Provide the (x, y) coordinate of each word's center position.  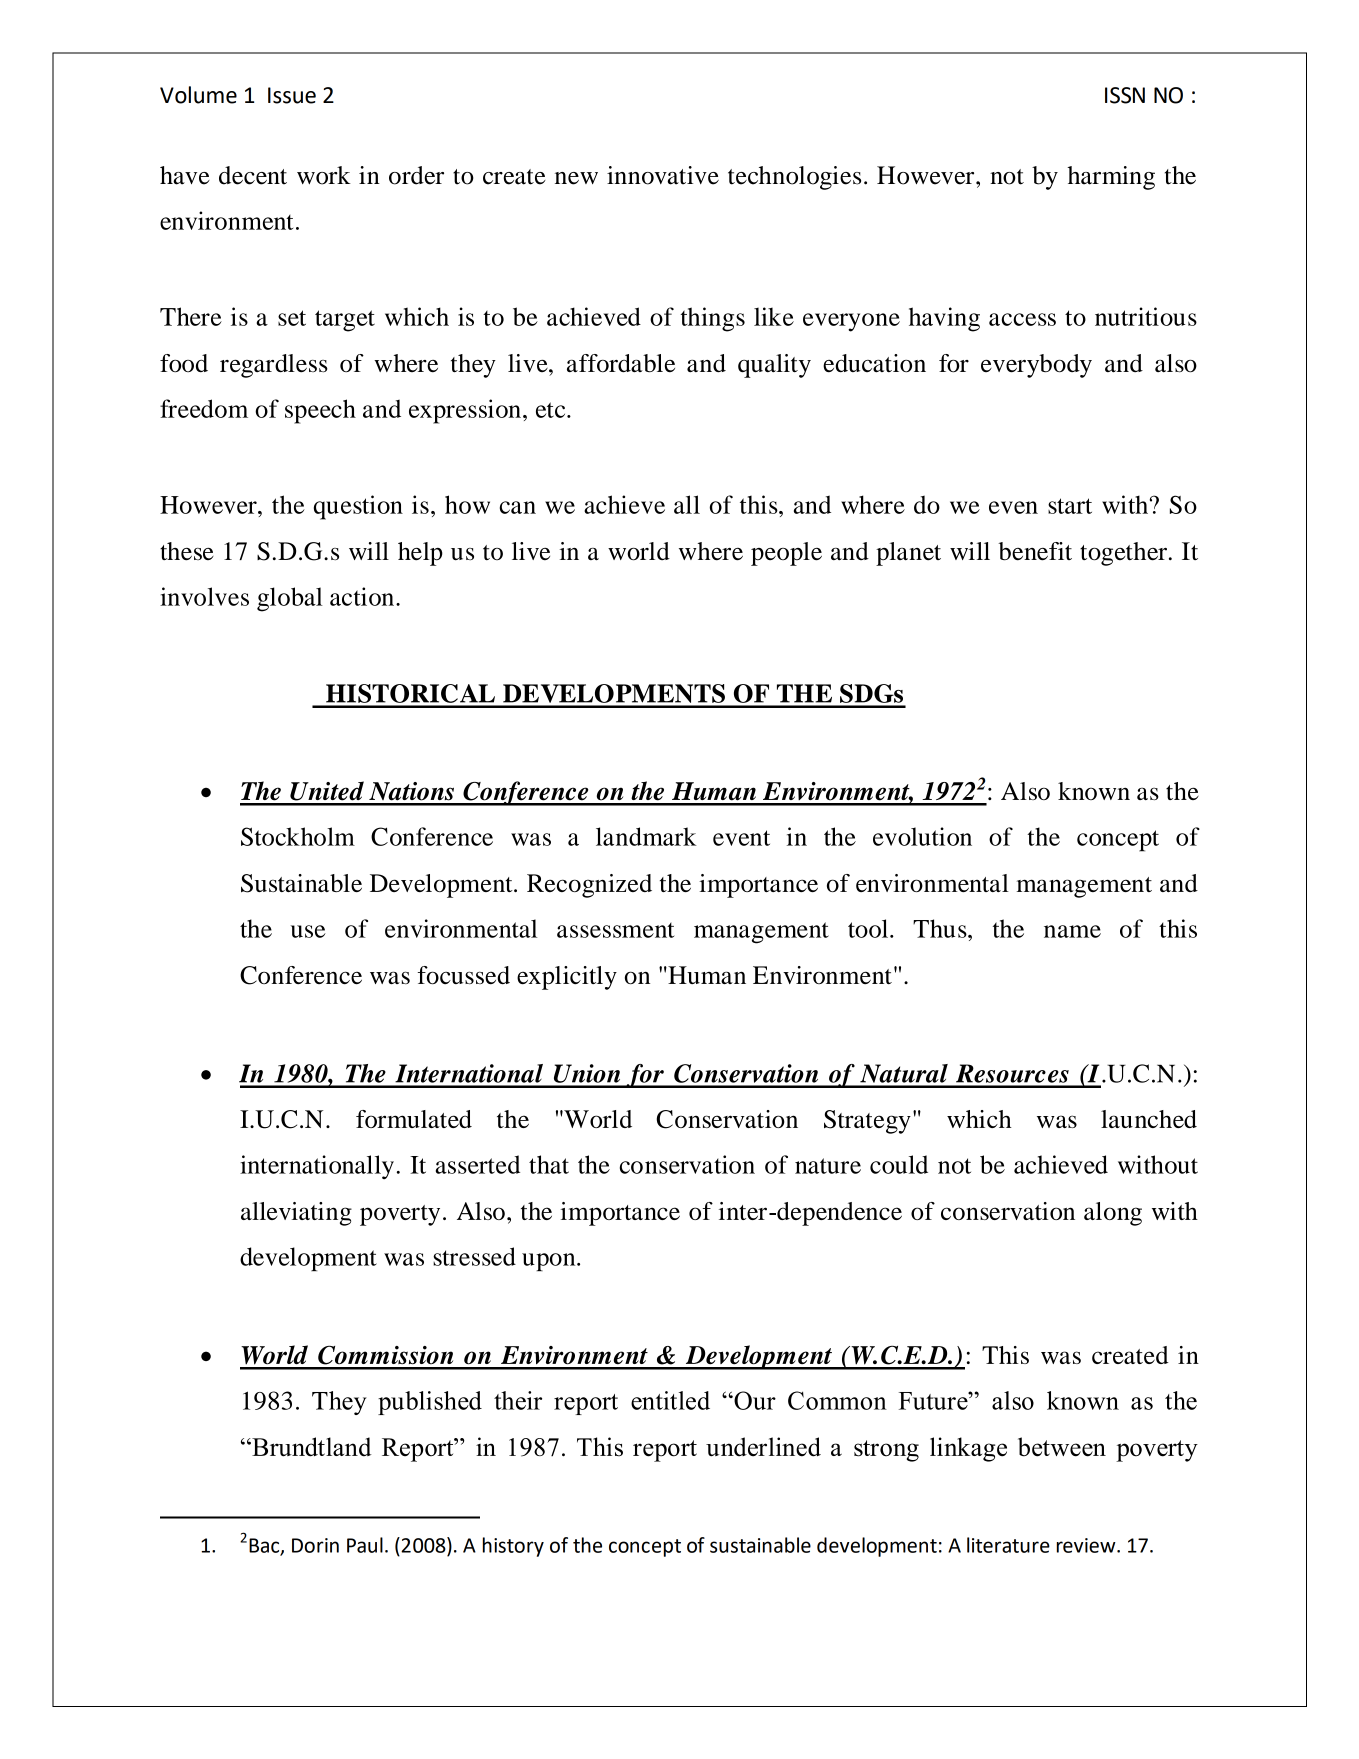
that (549, 1164)
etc (552, 410)
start (1070, 506)
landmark (646, 836)
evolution (922, 836)
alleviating (296, 1214)
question (358, 507)
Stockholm (298, 836)
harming (1111, 178)
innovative (663, 175)
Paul (365, 1545)
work (324, 175)
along (1113, 1214)
